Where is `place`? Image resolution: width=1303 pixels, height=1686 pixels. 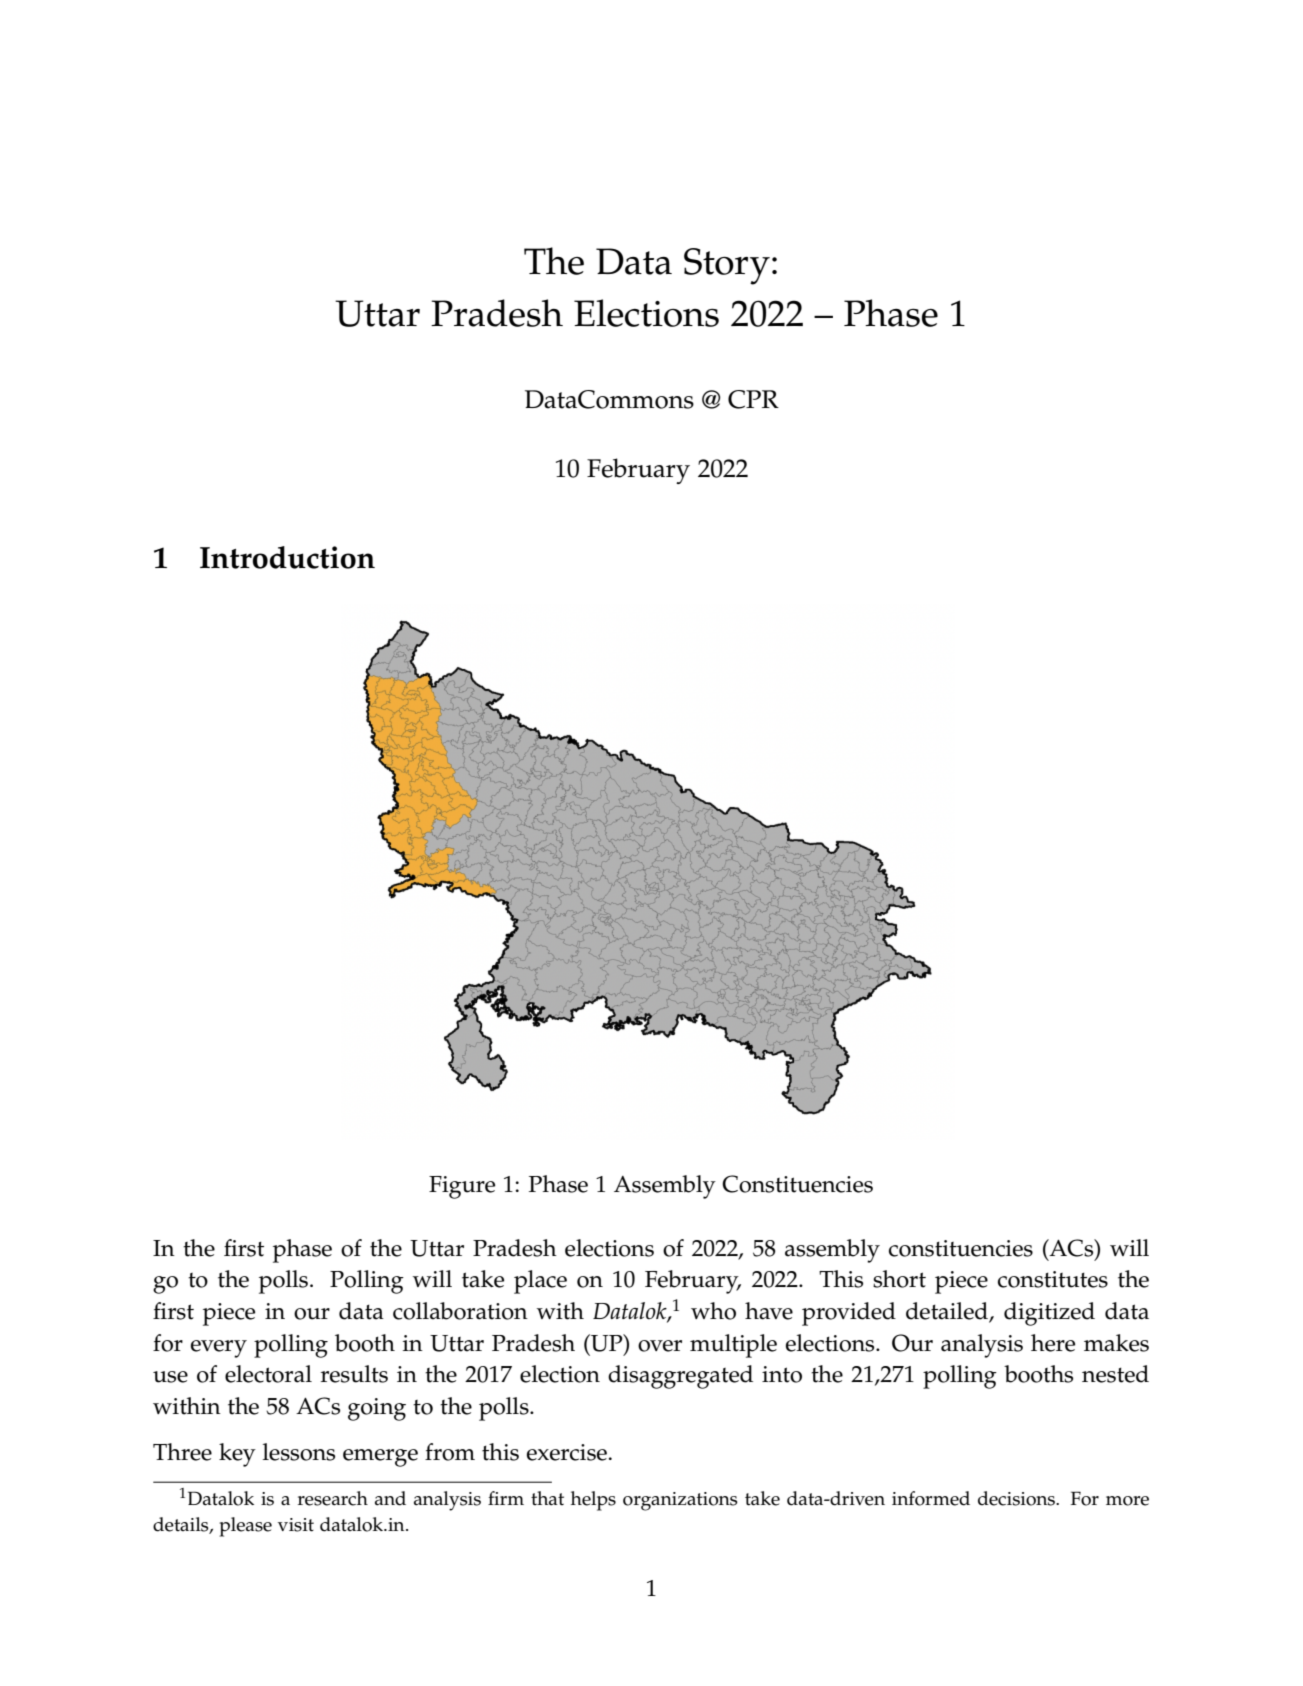 place is located at coordinates (540, 1282).
